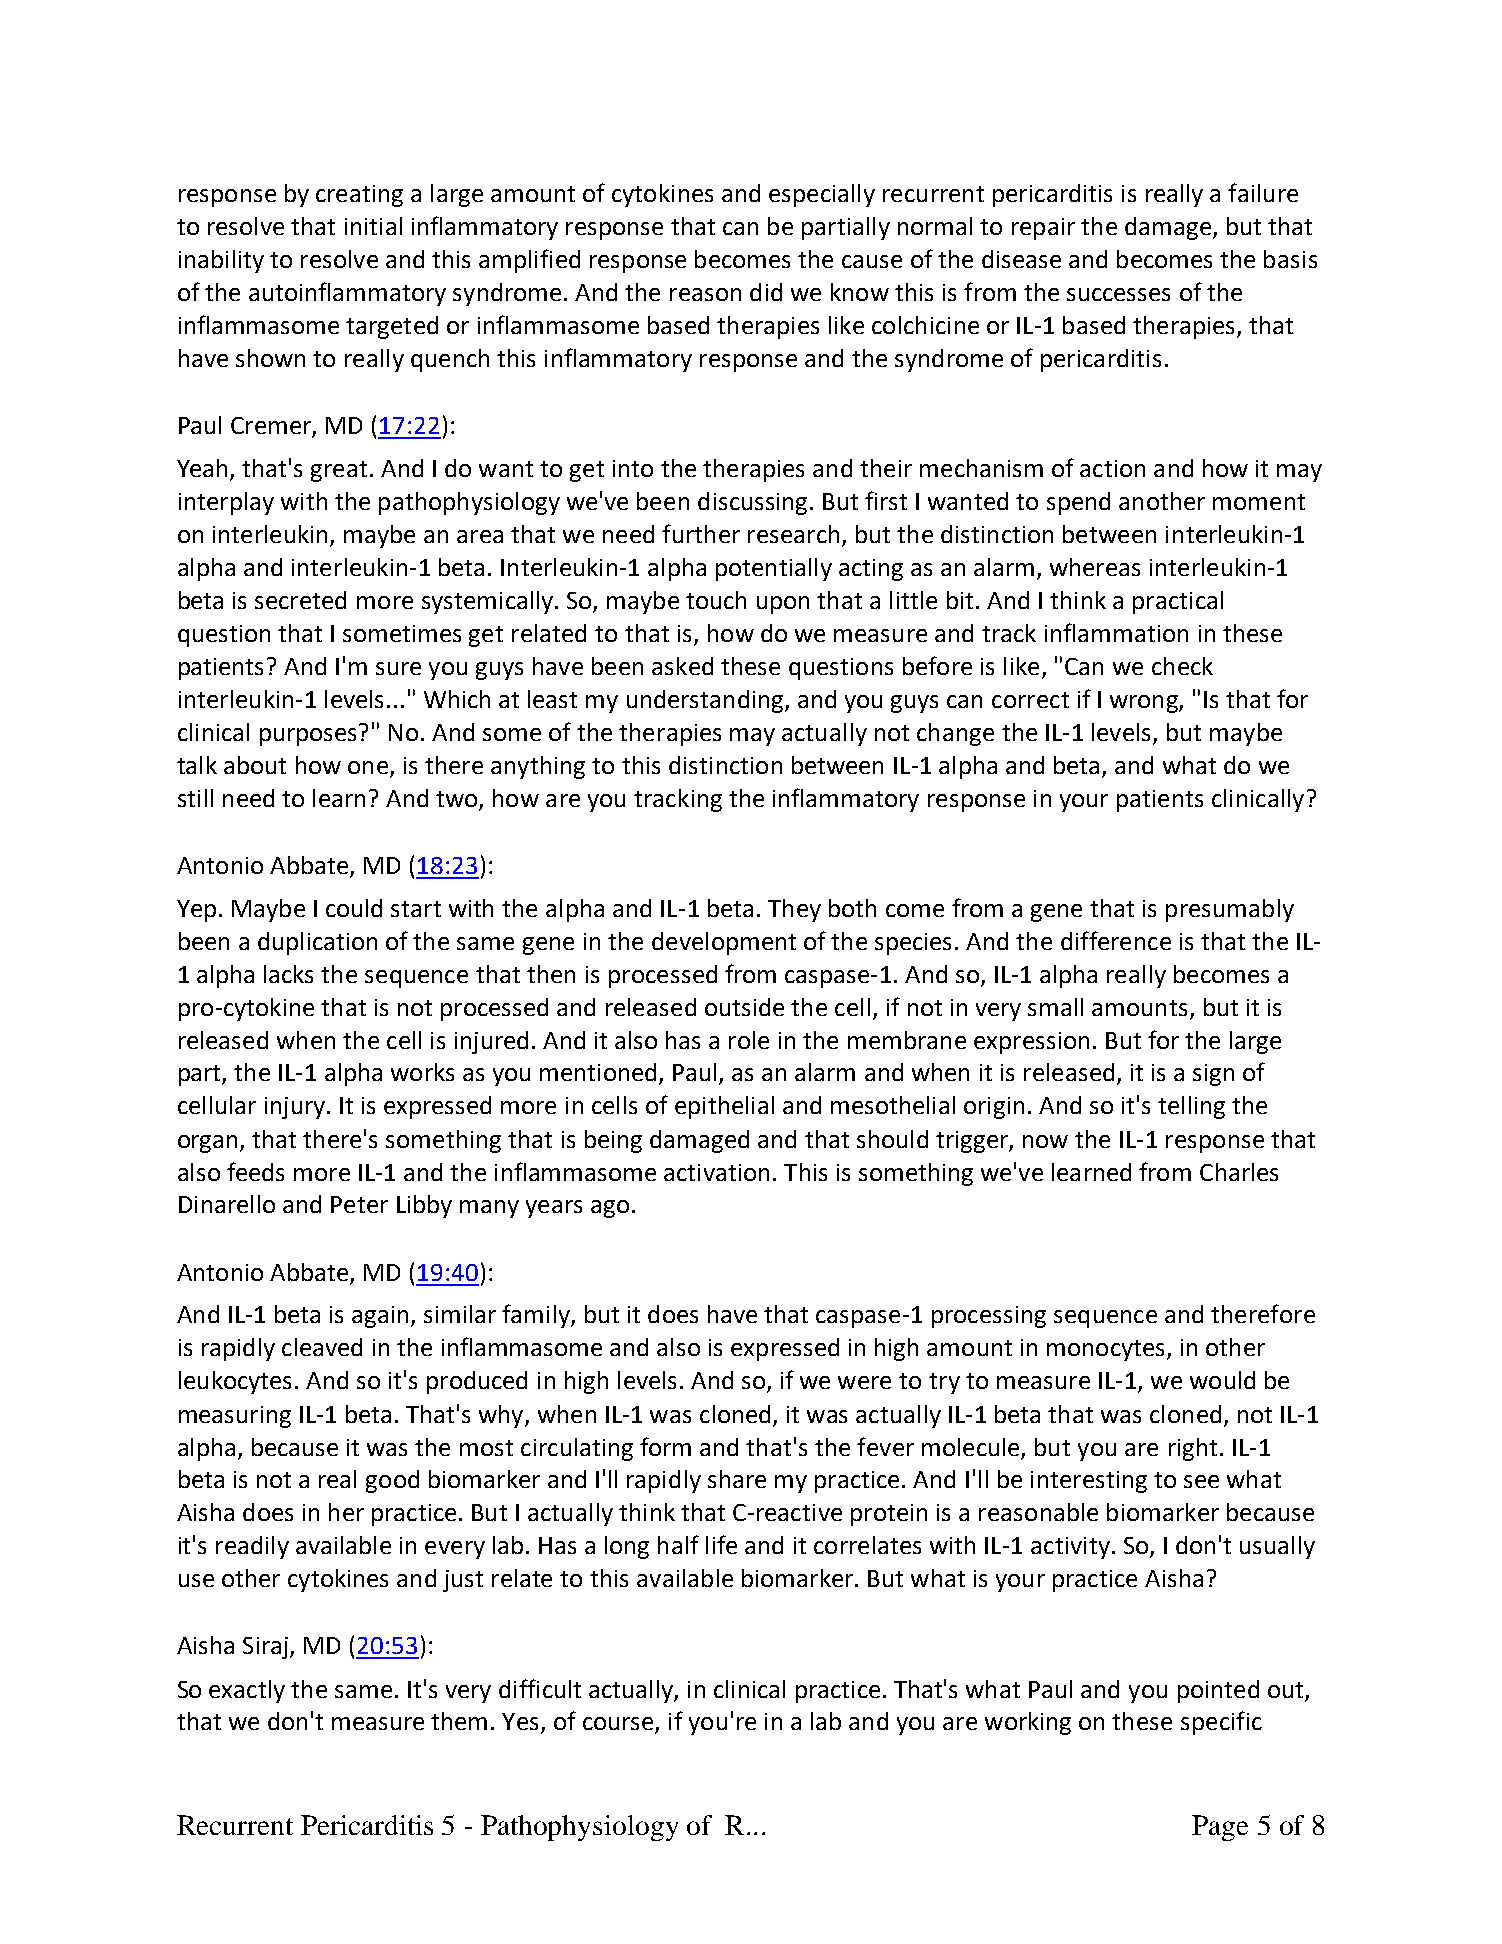 This screenshot has height=1944, width=1502. I want to click on outside, so click(744, 1007).
